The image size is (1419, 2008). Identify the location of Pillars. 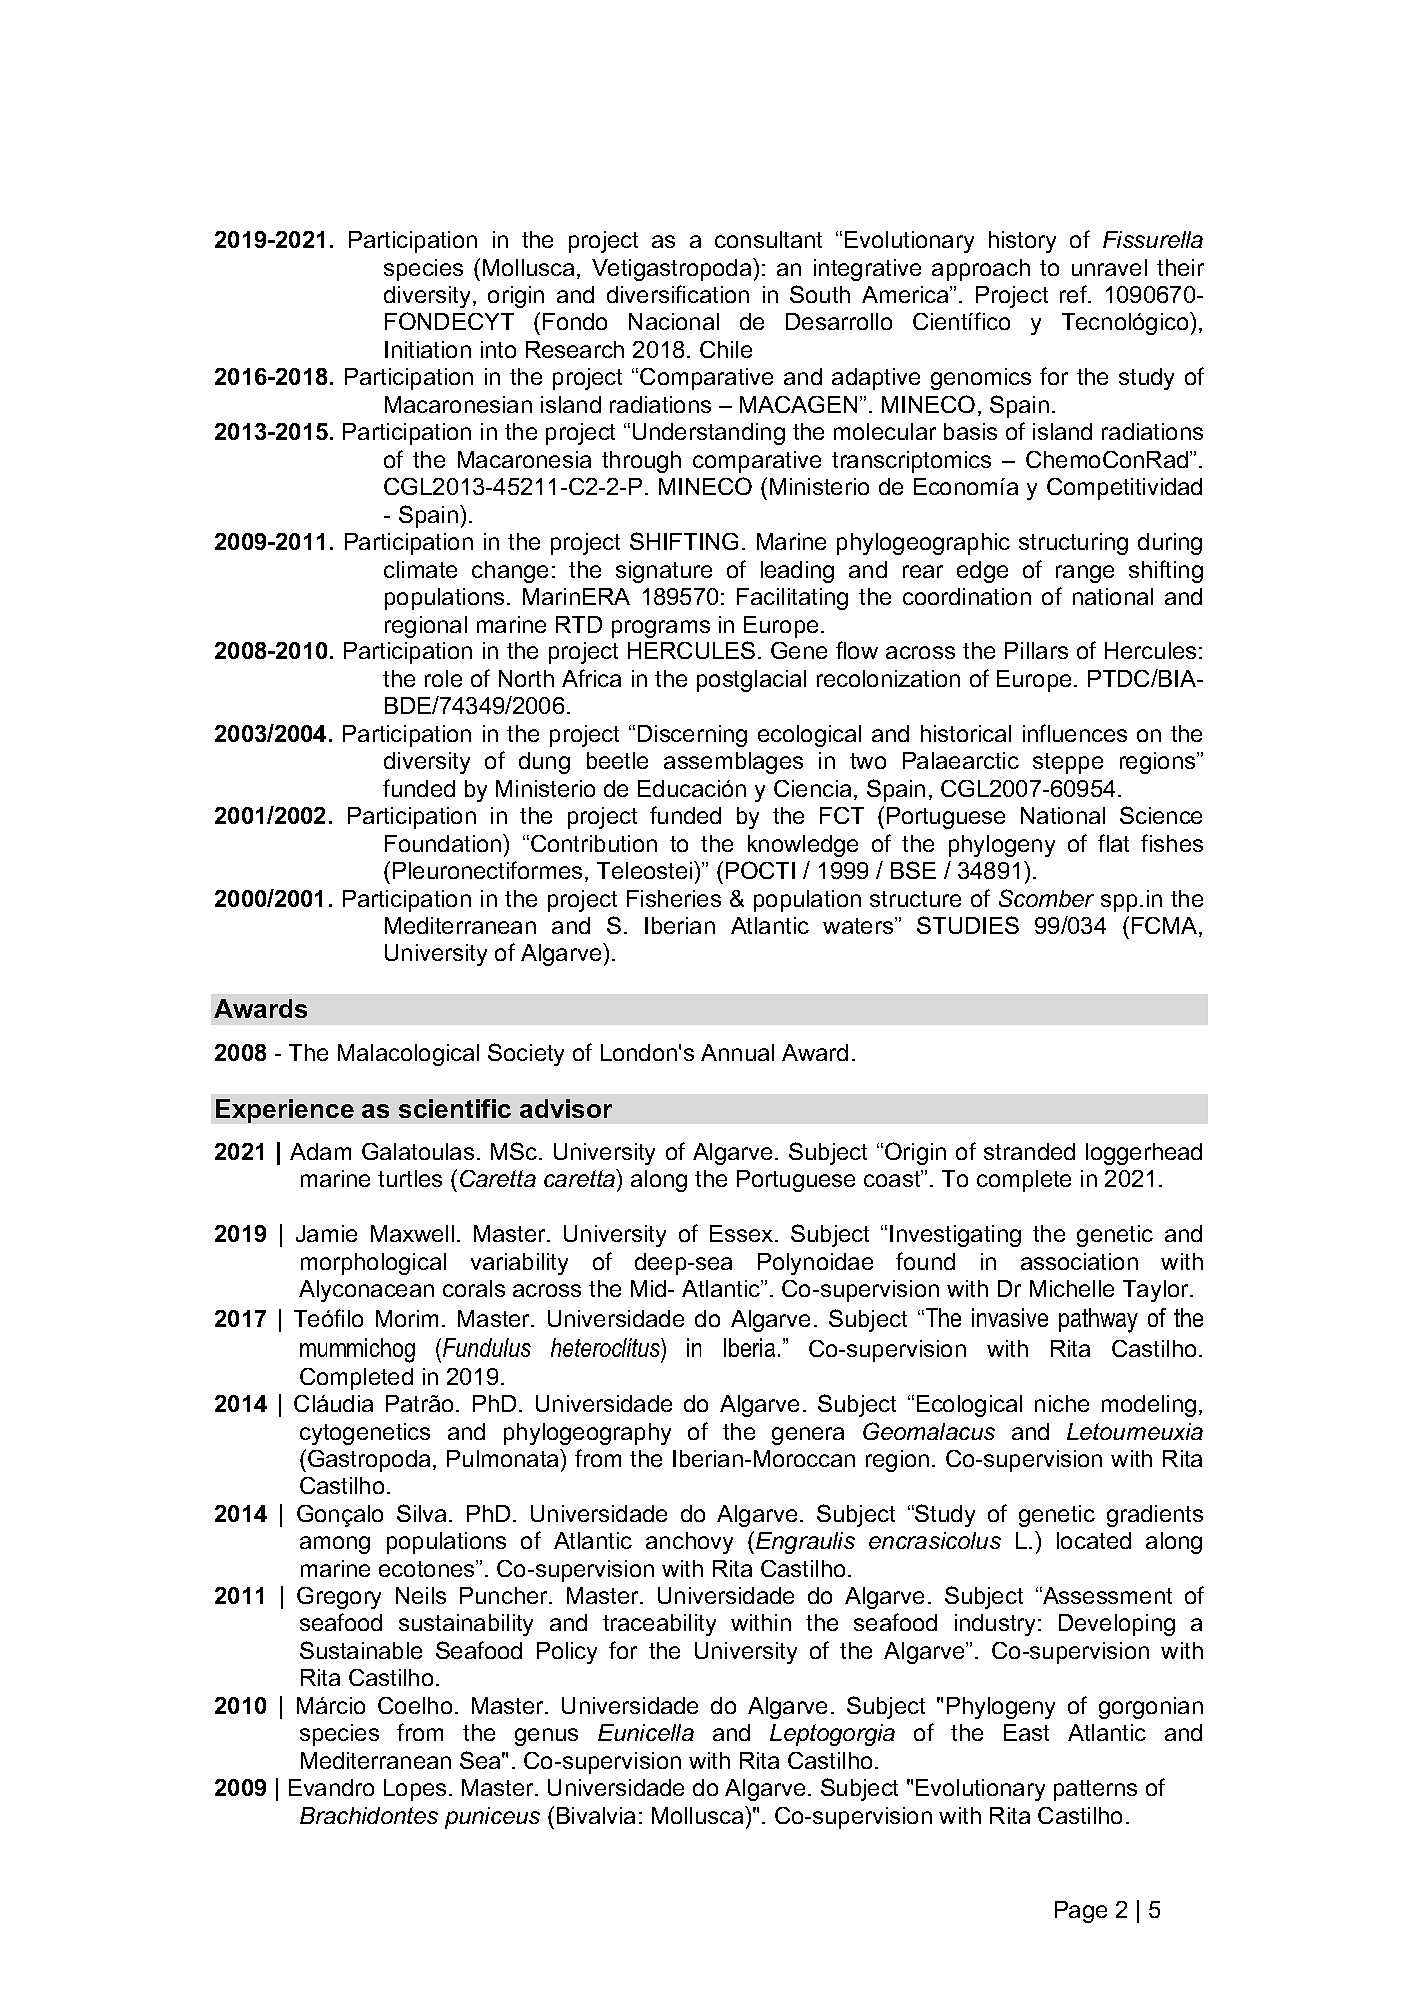
(1036, 650).
